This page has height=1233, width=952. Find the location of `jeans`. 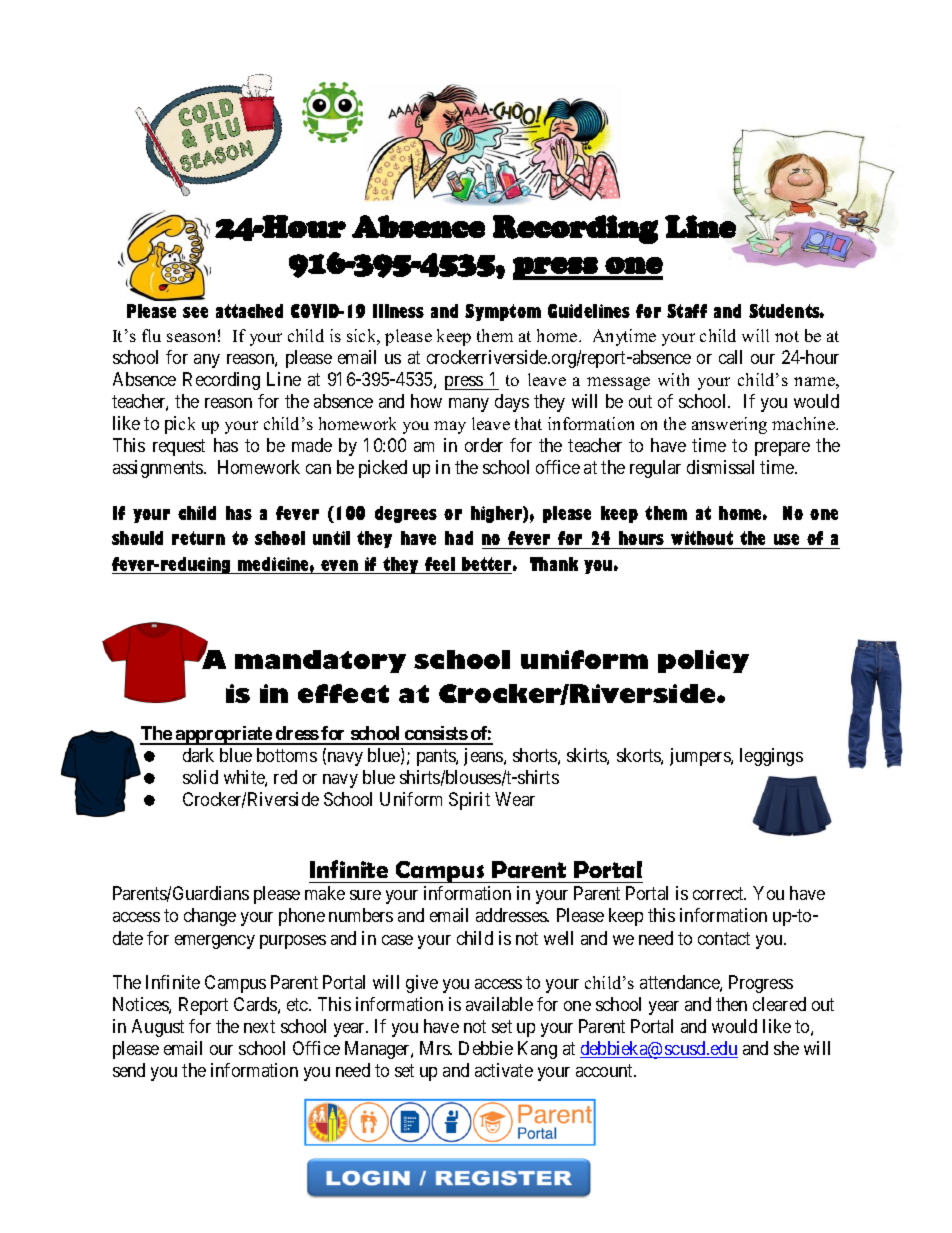

jeans is located at coordinates (484, 757).
